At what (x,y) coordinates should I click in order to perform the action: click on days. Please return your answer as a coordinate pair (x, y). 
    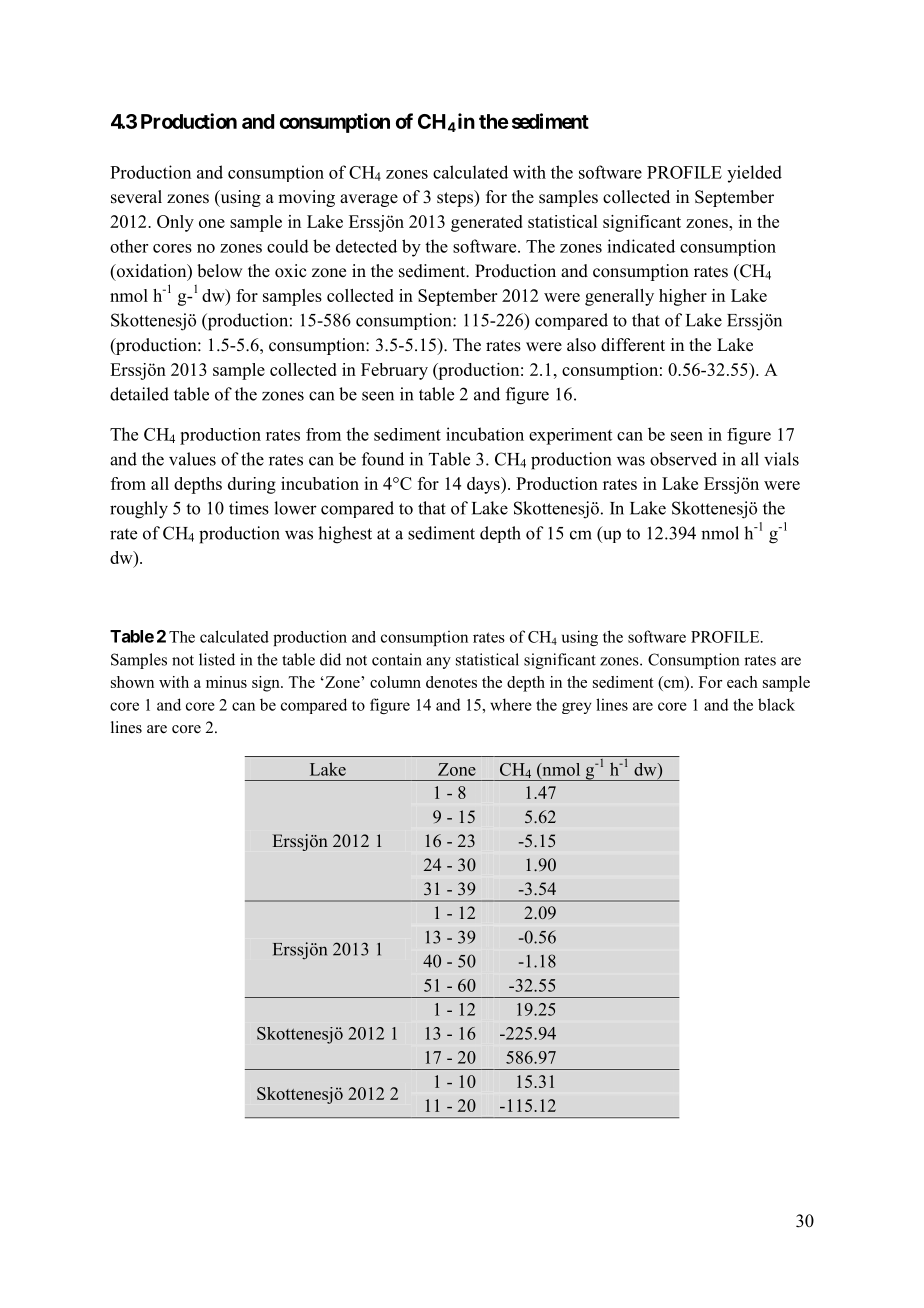
    Looking at the image, I should click on (484, 485).
